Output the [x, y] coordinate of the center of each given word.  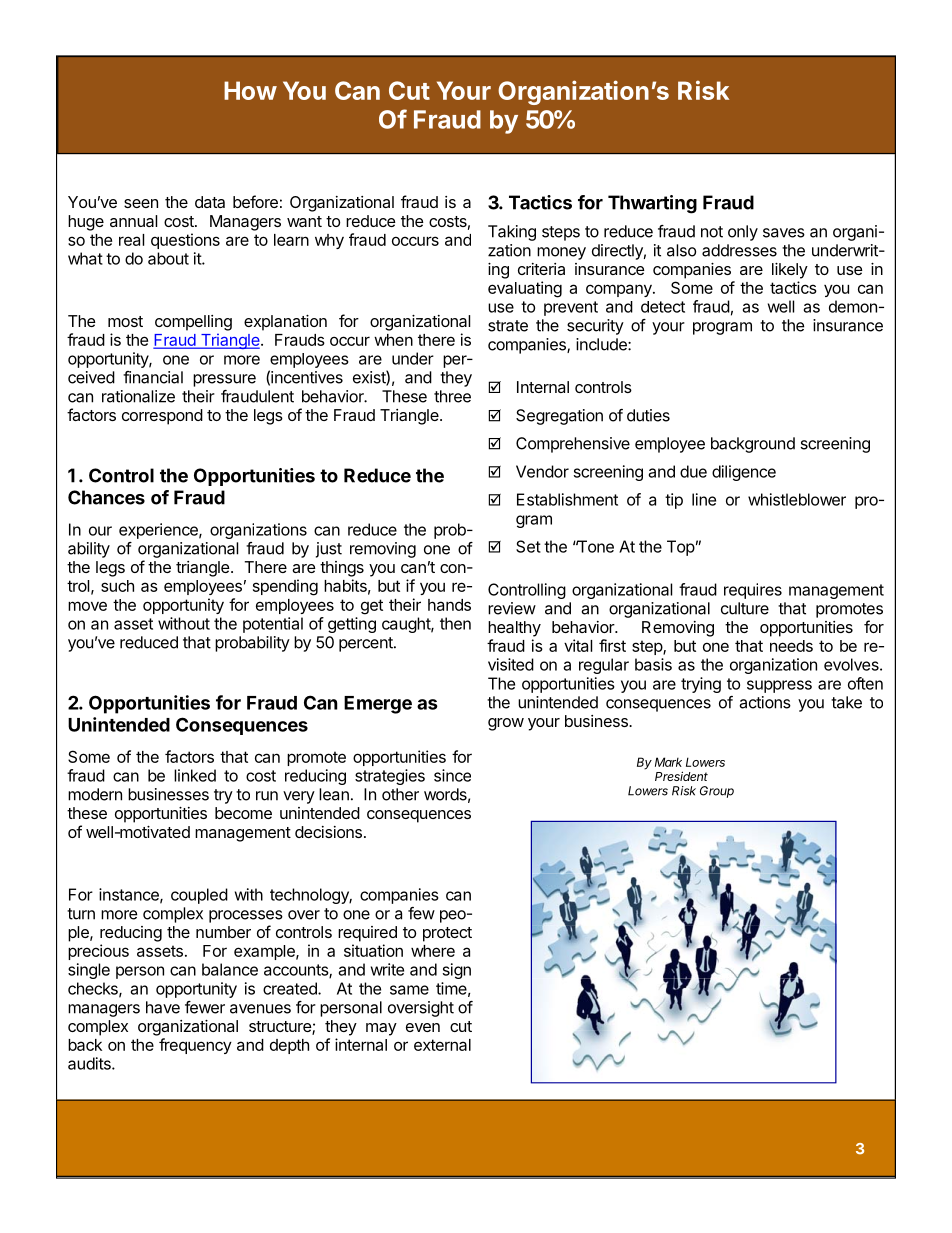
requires [753, 591]
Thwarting [652, 204]
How [250, 90]
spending [285, 587]
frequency [195, 1046]
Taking [512, 233]
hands [449, 605]
